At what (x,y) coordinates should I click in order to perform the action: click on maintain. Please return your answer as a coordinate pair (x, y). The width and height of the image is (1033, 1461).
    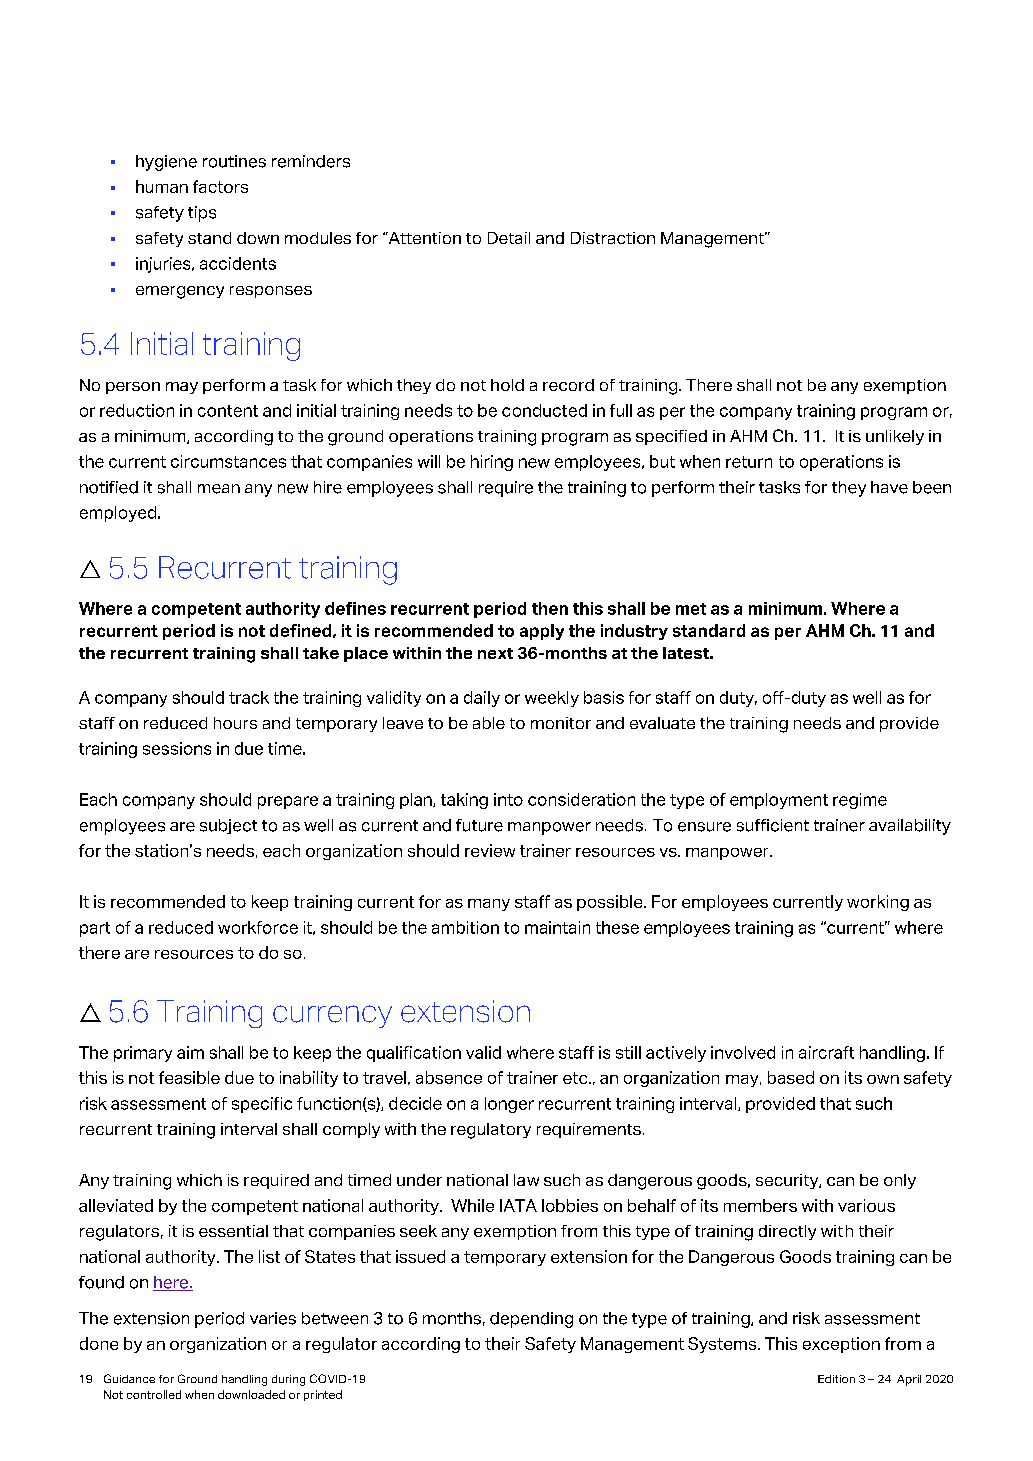
    Looking at the image, I should click on (557, 927).
